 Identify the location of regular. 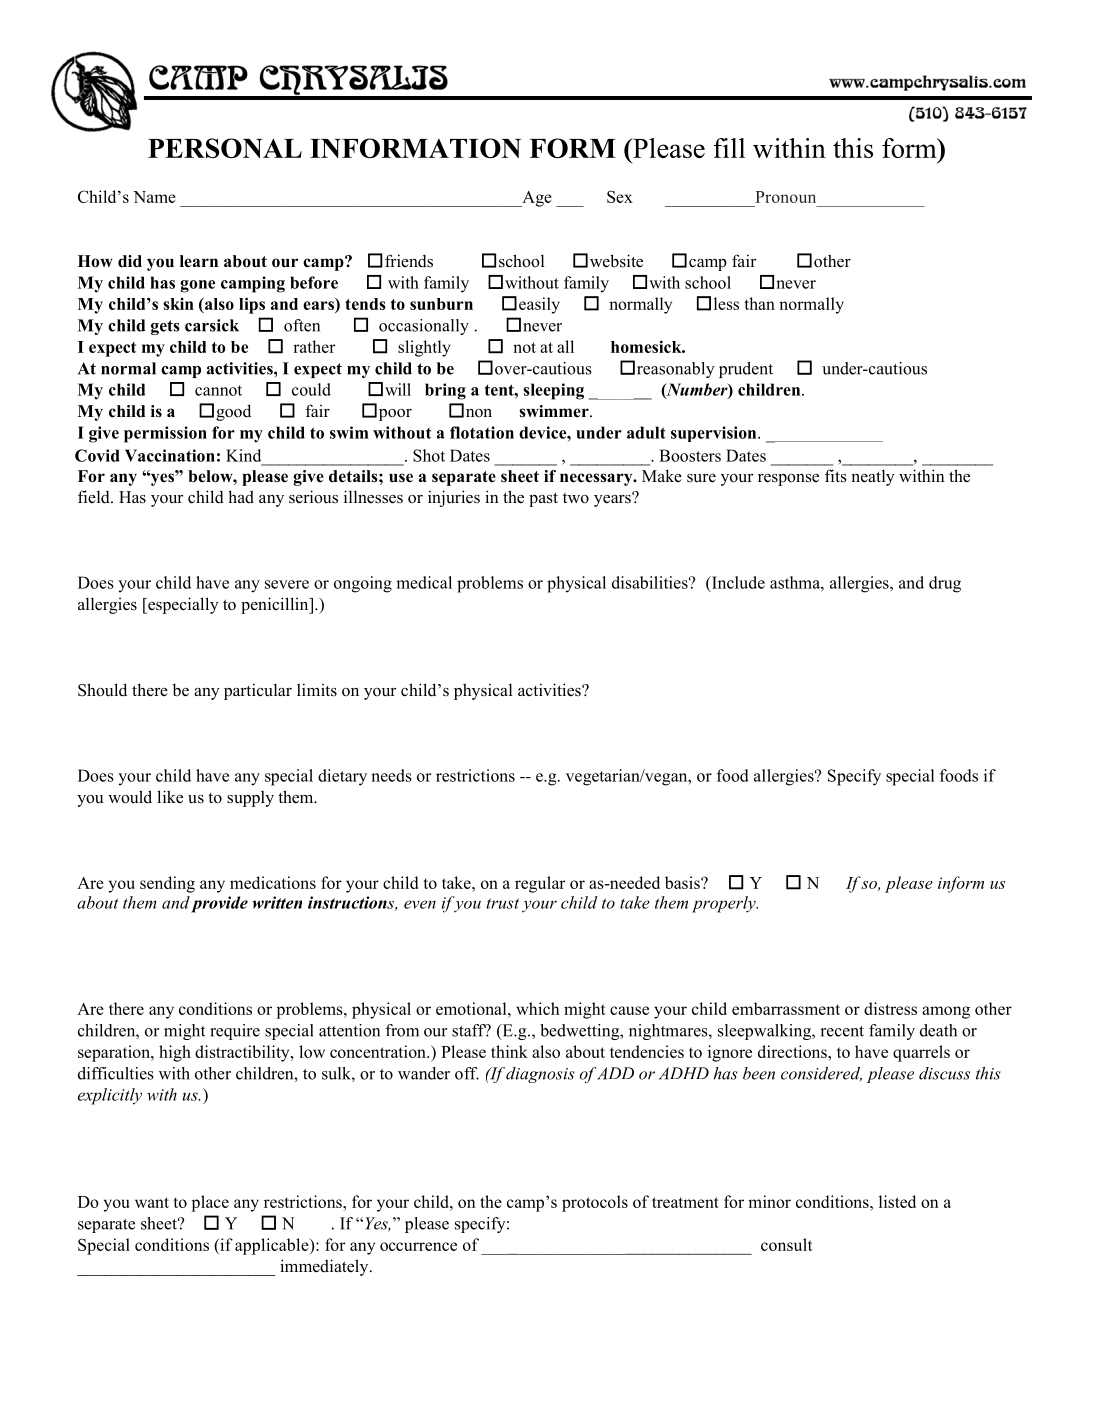
(540, 884).
